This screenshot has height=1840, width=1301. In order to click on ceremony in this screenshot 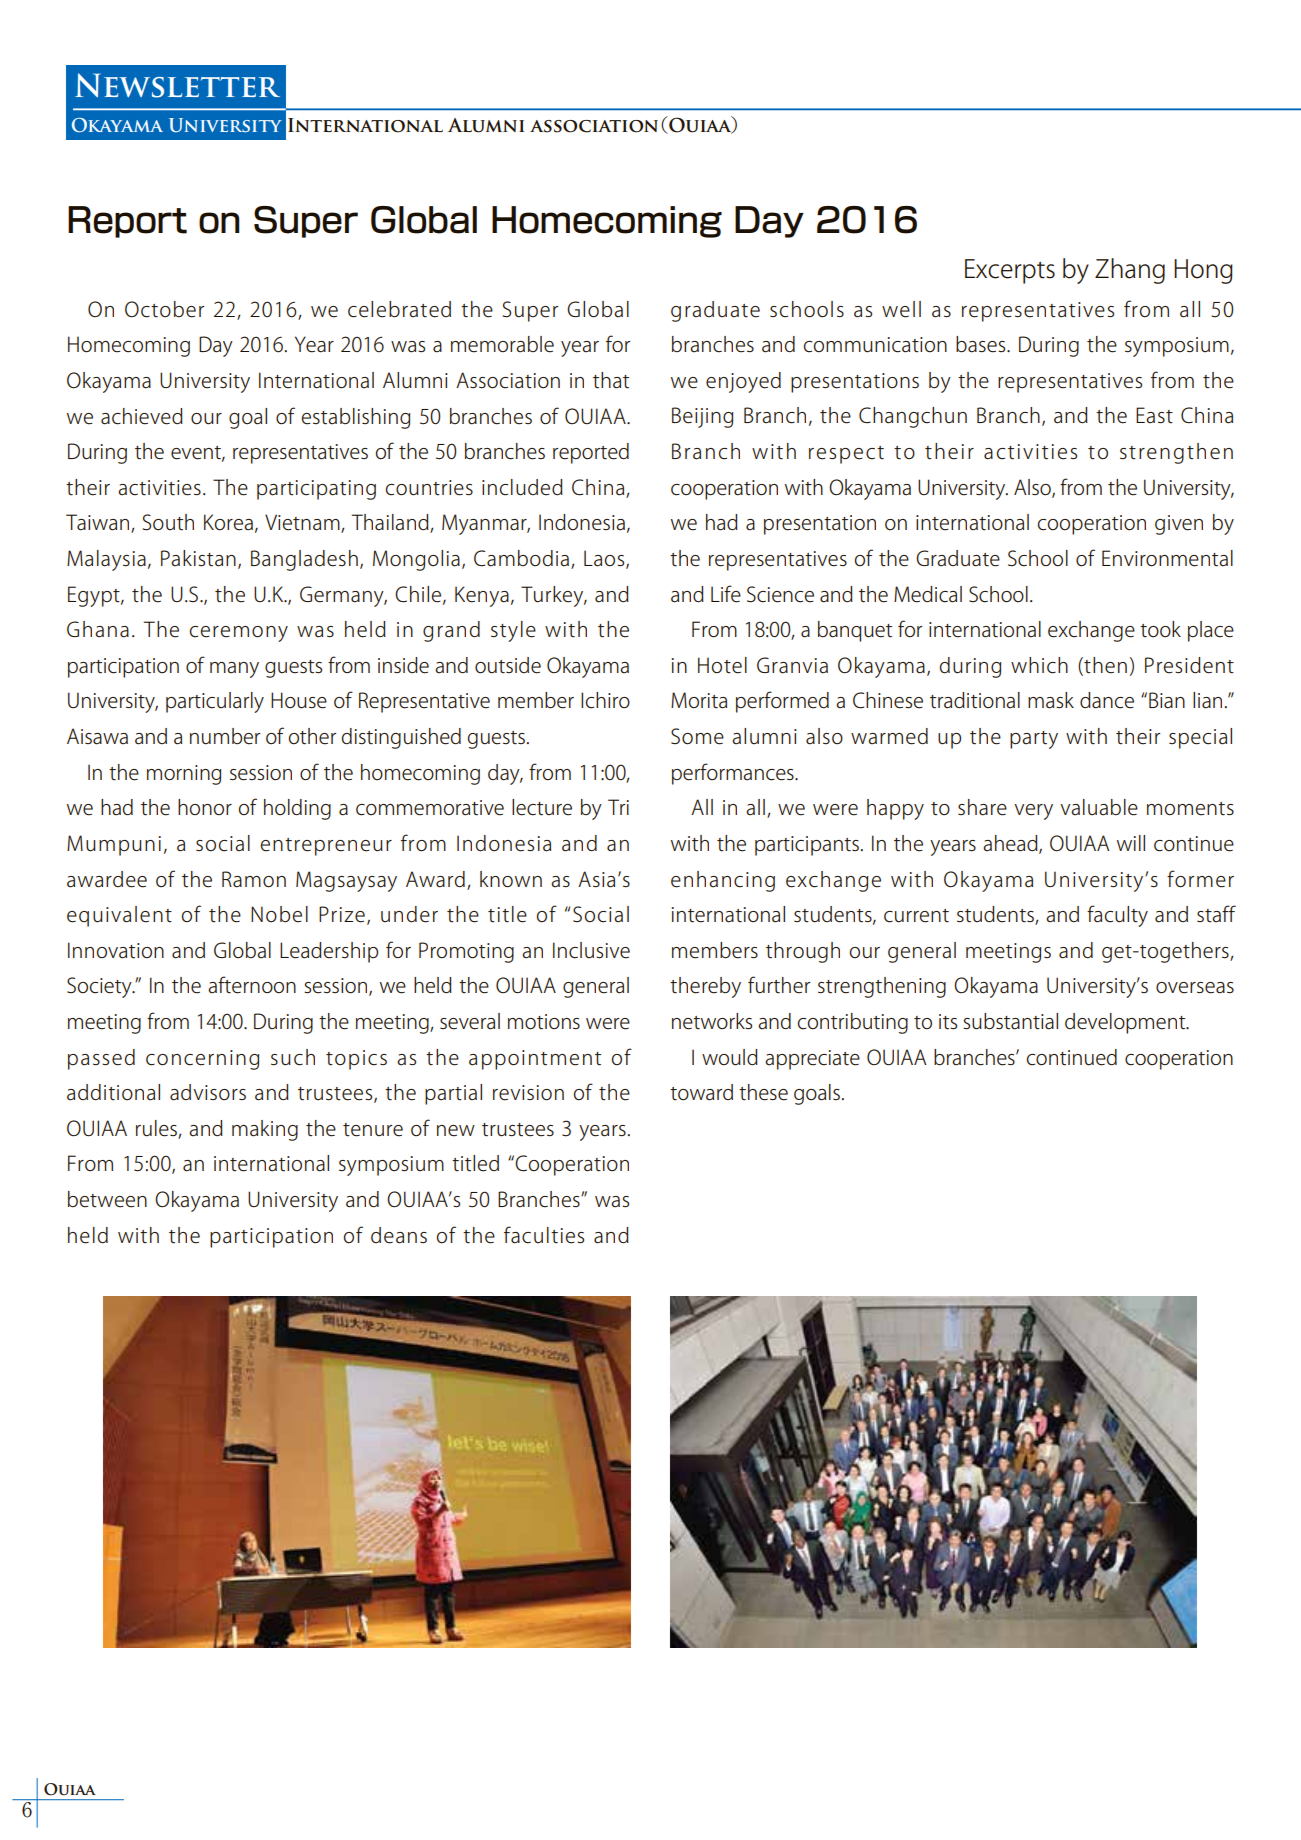, I will do `click(239, 634)`.
